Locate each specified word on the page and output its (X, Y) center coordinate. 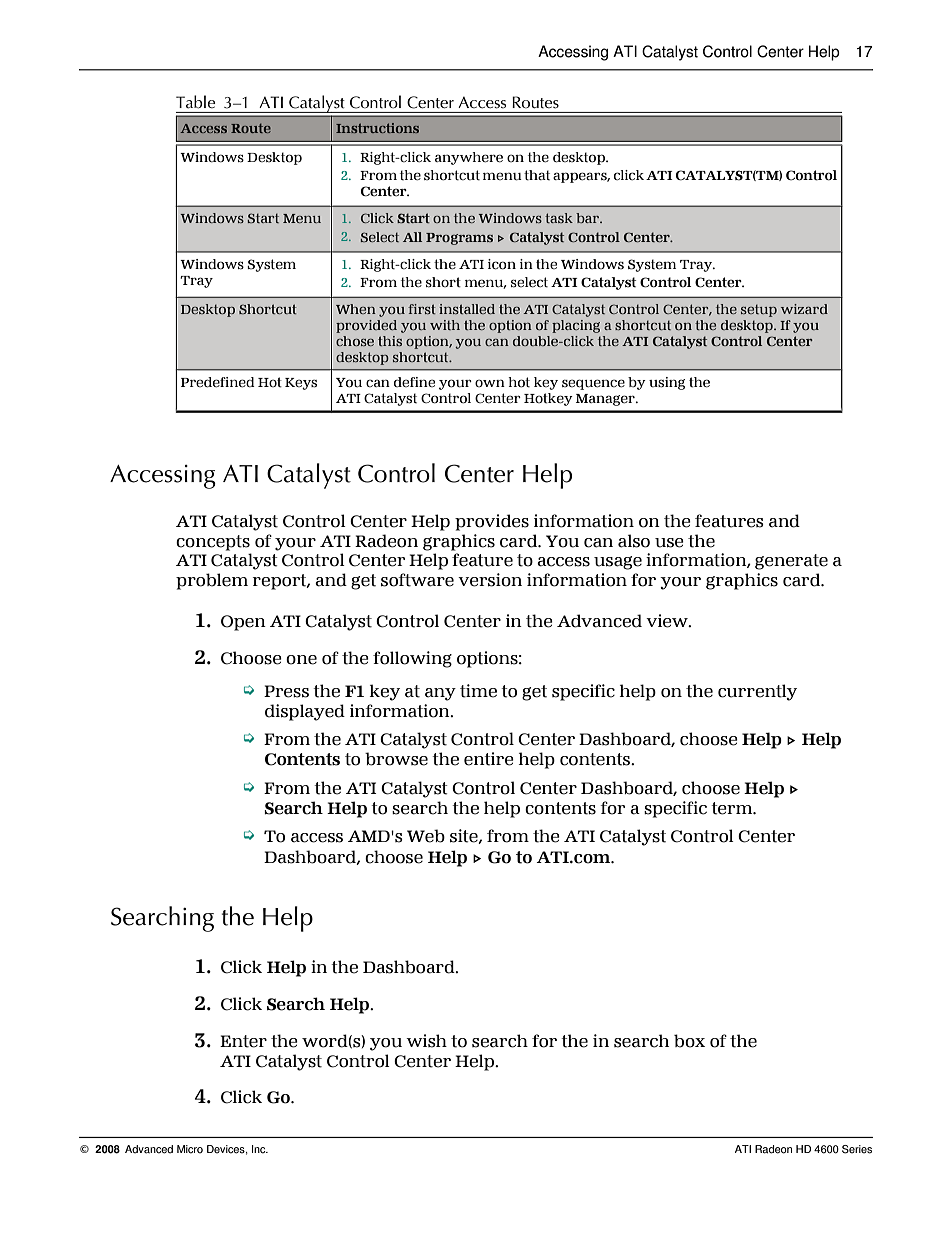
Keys (301, 384)
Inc (260, 1149)
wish (426, 1041)
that (537, 175)
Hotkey (548, 399)
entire (489, 759)
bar (589, 218)
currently (757, 692)
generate (791, 562)
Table (196, 102)
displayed (305, 712)
